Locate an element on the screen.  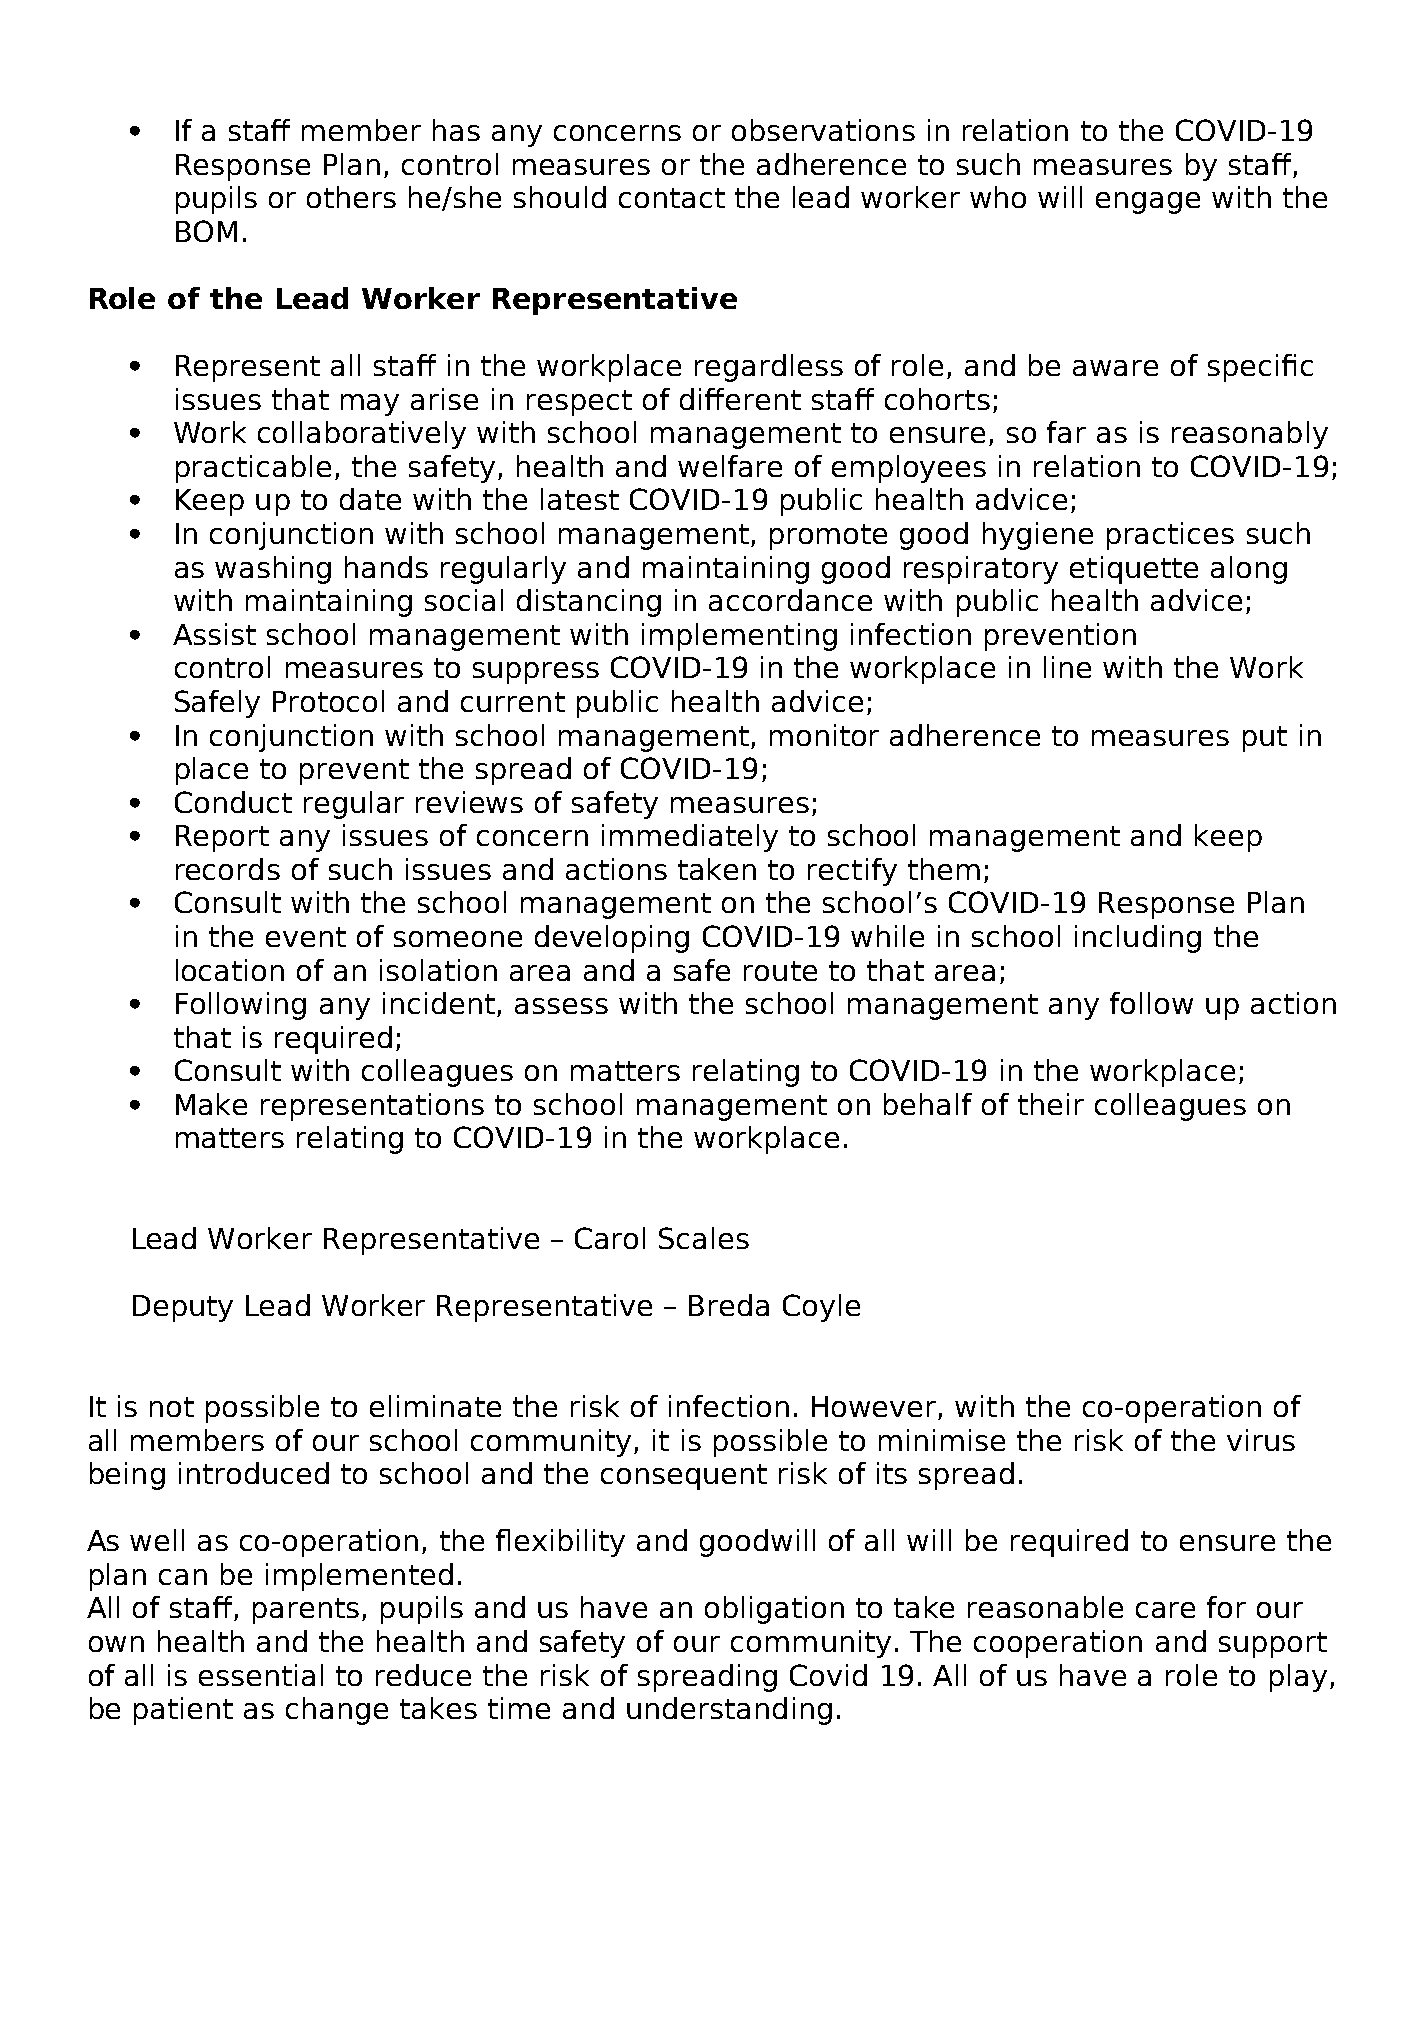
contact is located at coordinates (672, 198).
